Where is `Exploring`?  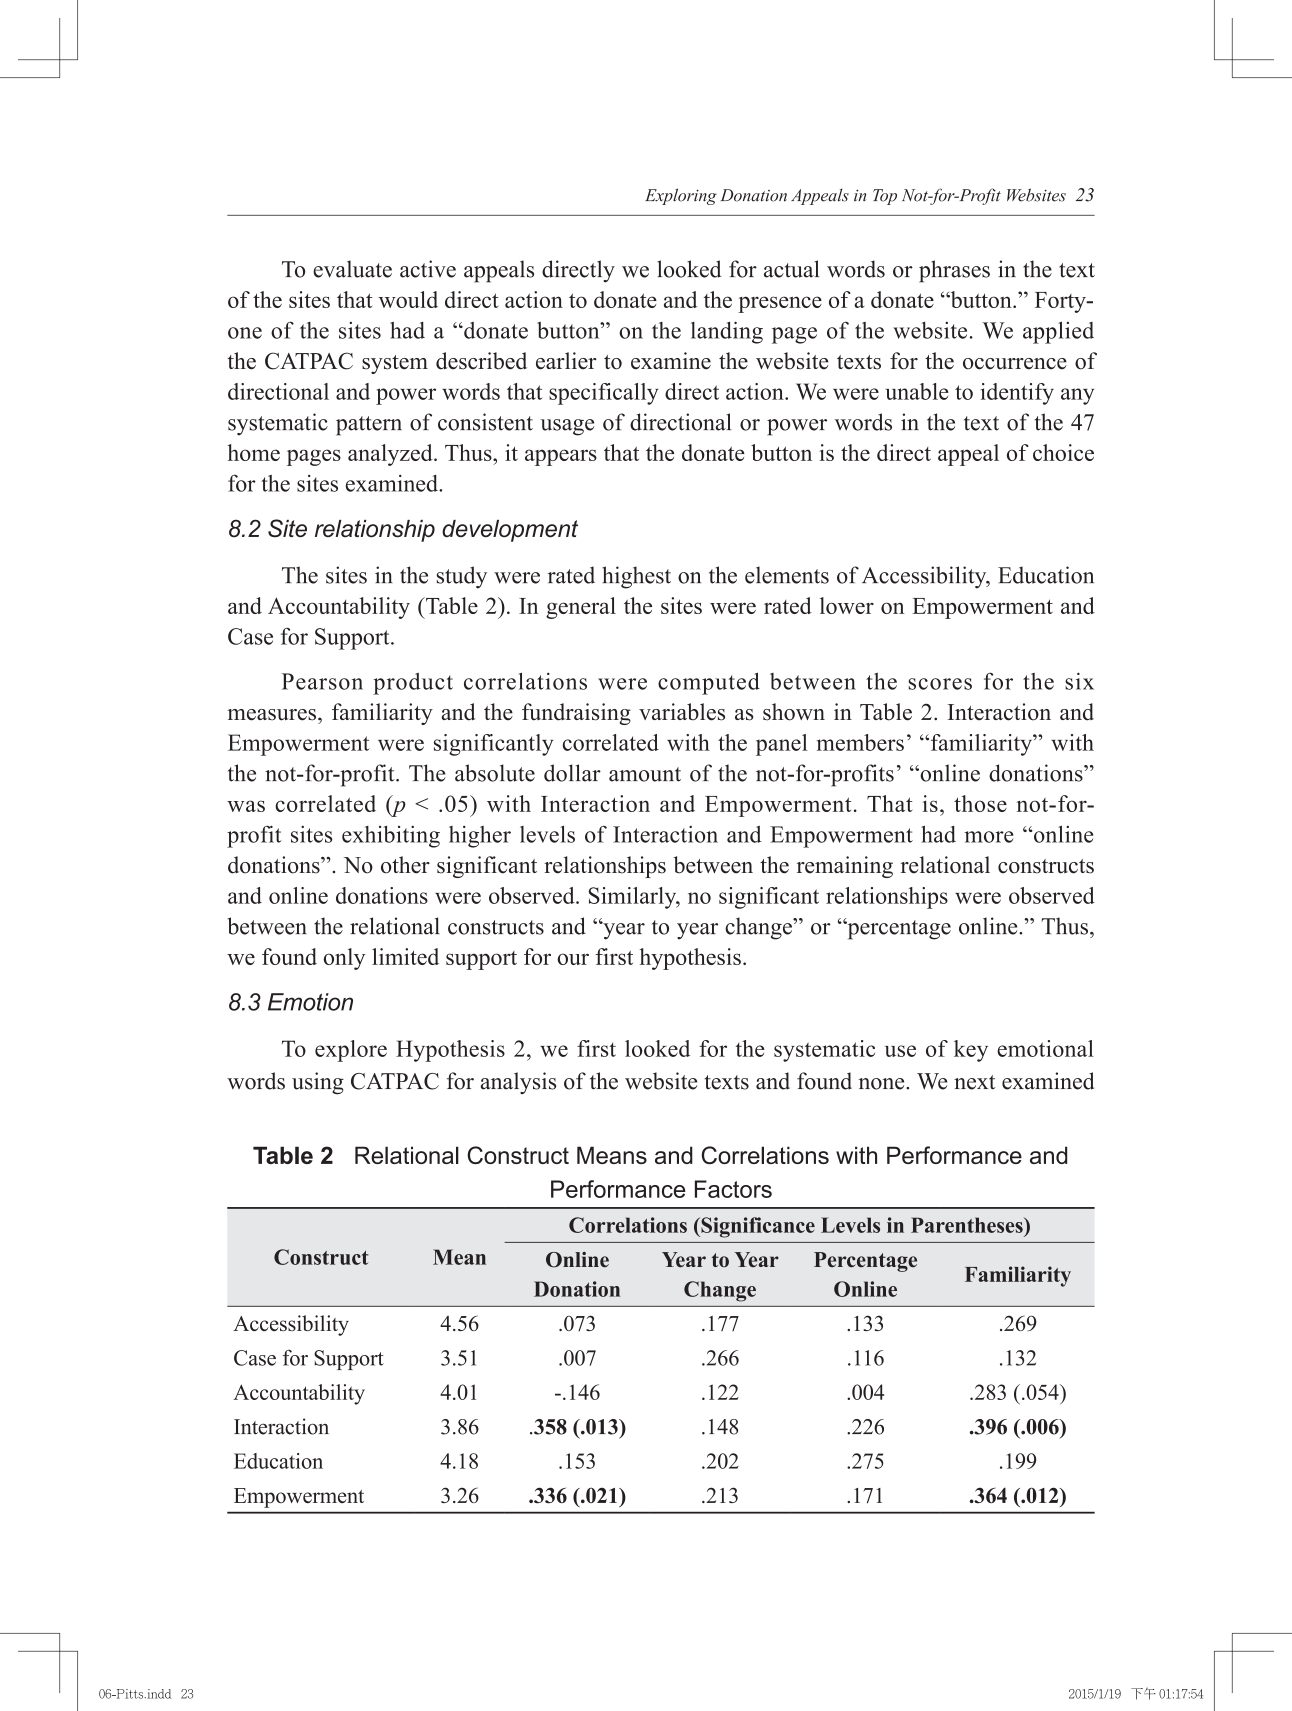 Exploring is located at coordinates (681, 196).
